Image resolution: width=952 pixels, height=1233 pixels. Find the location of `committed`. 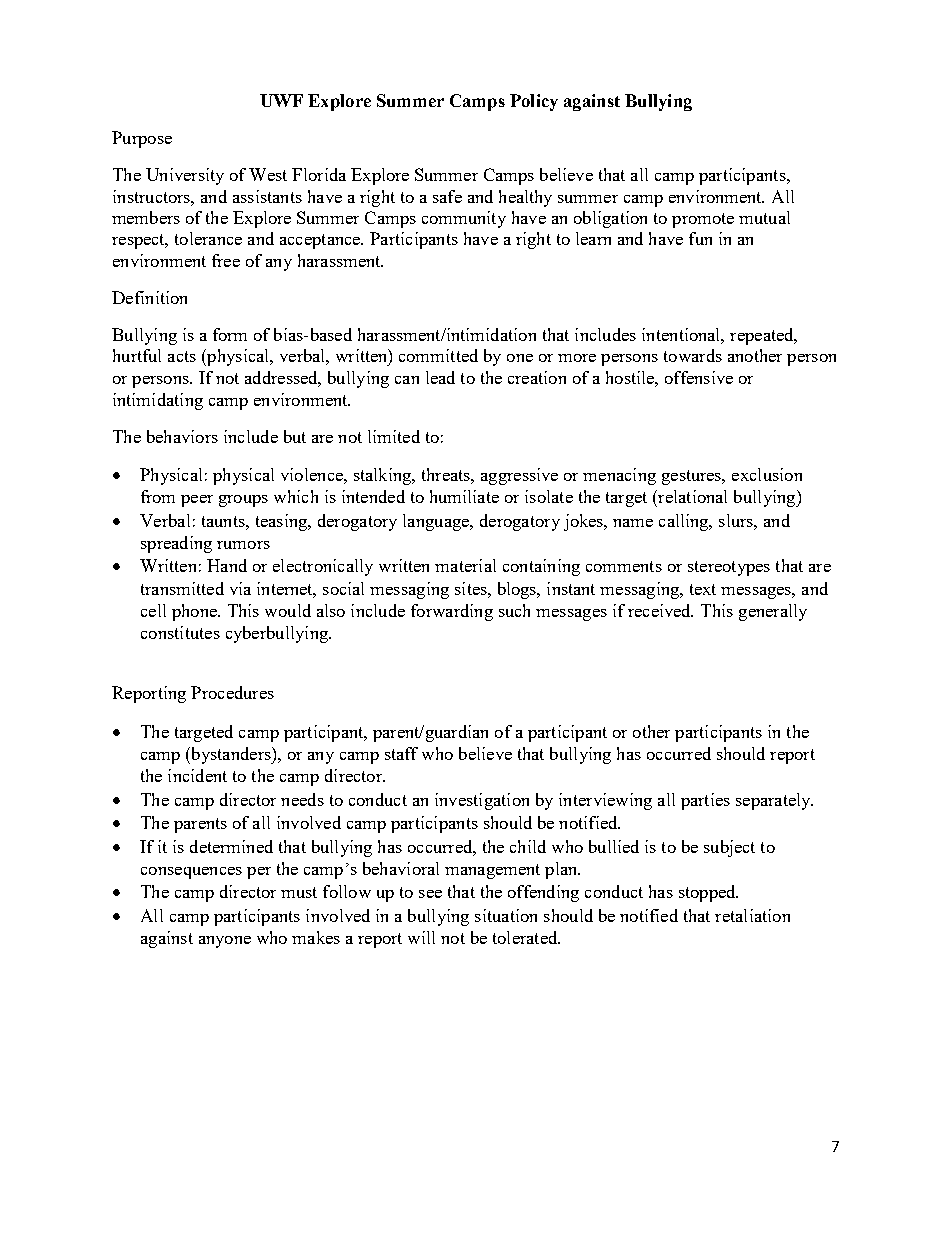

committed is located at coordinates (438, 355).
